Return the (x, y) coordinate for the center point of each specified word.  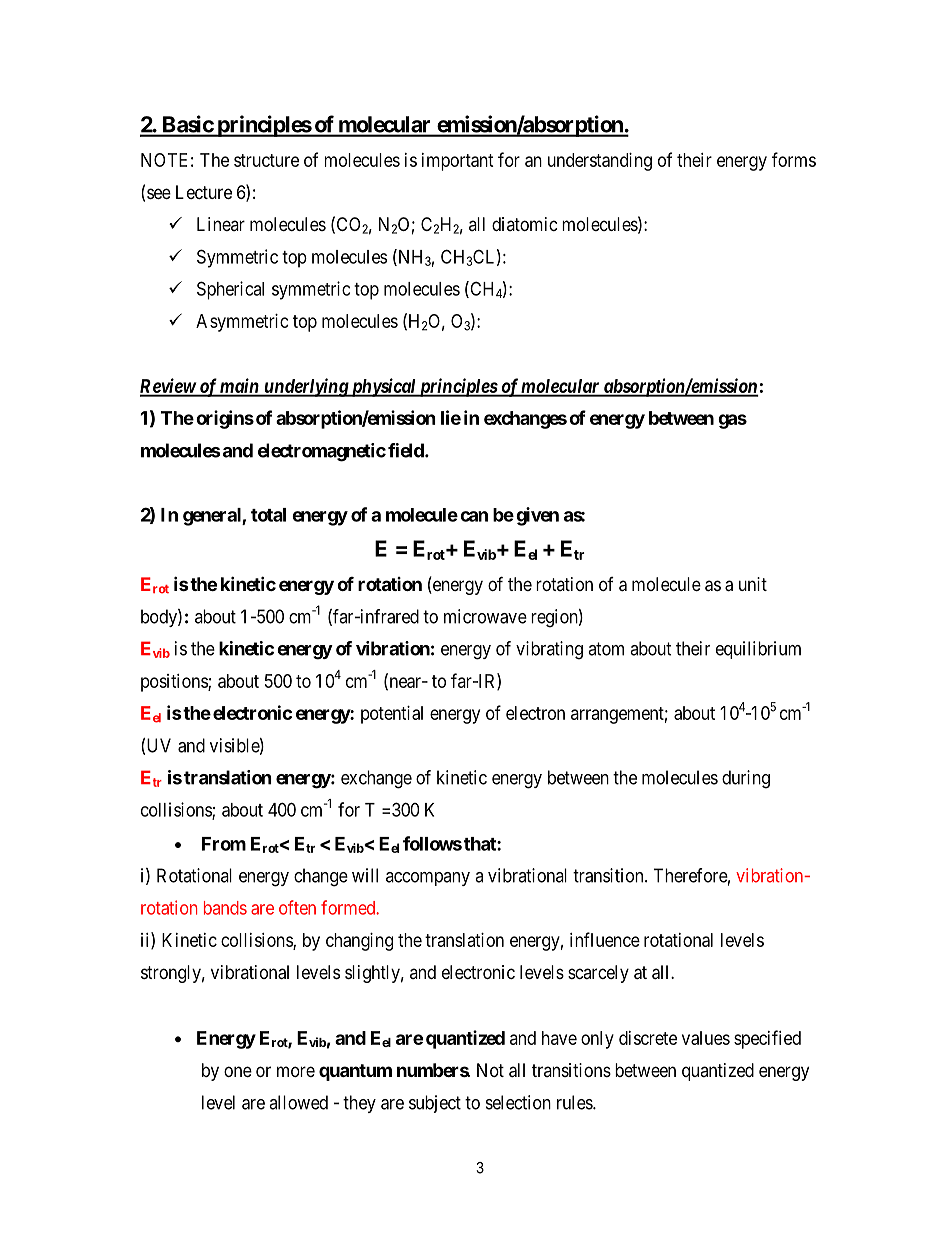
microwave (485, 616)
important (458, 162)
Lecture (204, 192)
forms (794, 159)
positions (175, 683)
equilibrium (758, 650)
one (238, 1071)
